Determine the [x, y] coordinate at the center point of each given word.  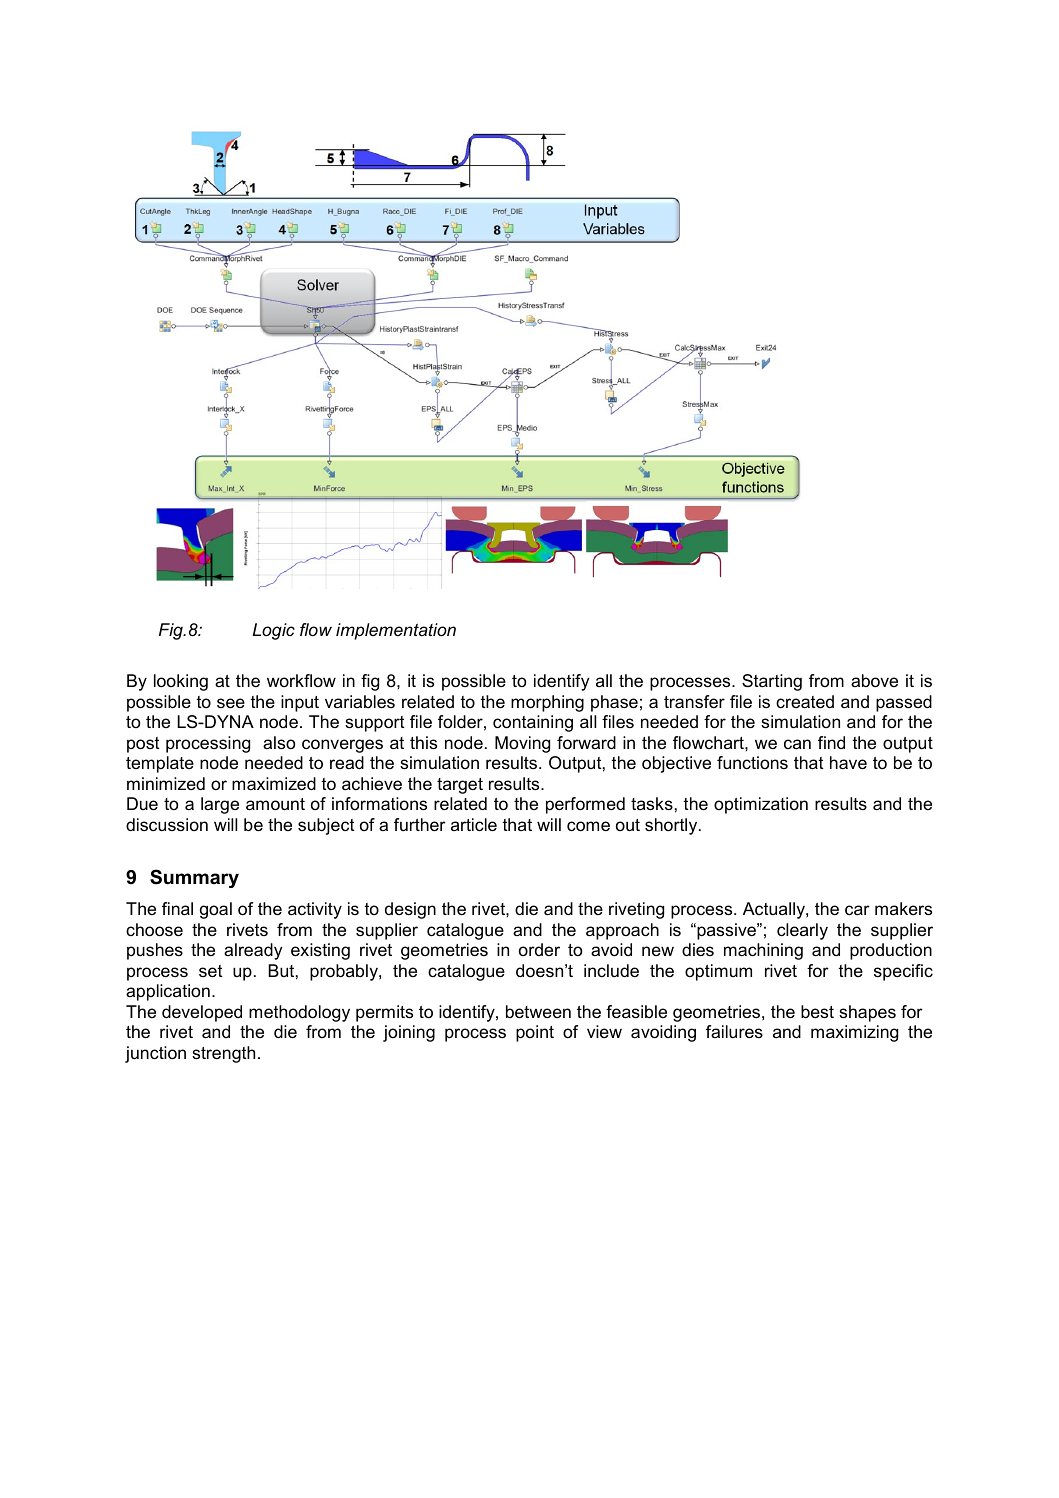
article [474, 825]
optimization [761, 805]
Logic [273, 631]
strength [223, 1054]
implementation [396, 631]
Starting [772, 682]
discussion [167, 824]
